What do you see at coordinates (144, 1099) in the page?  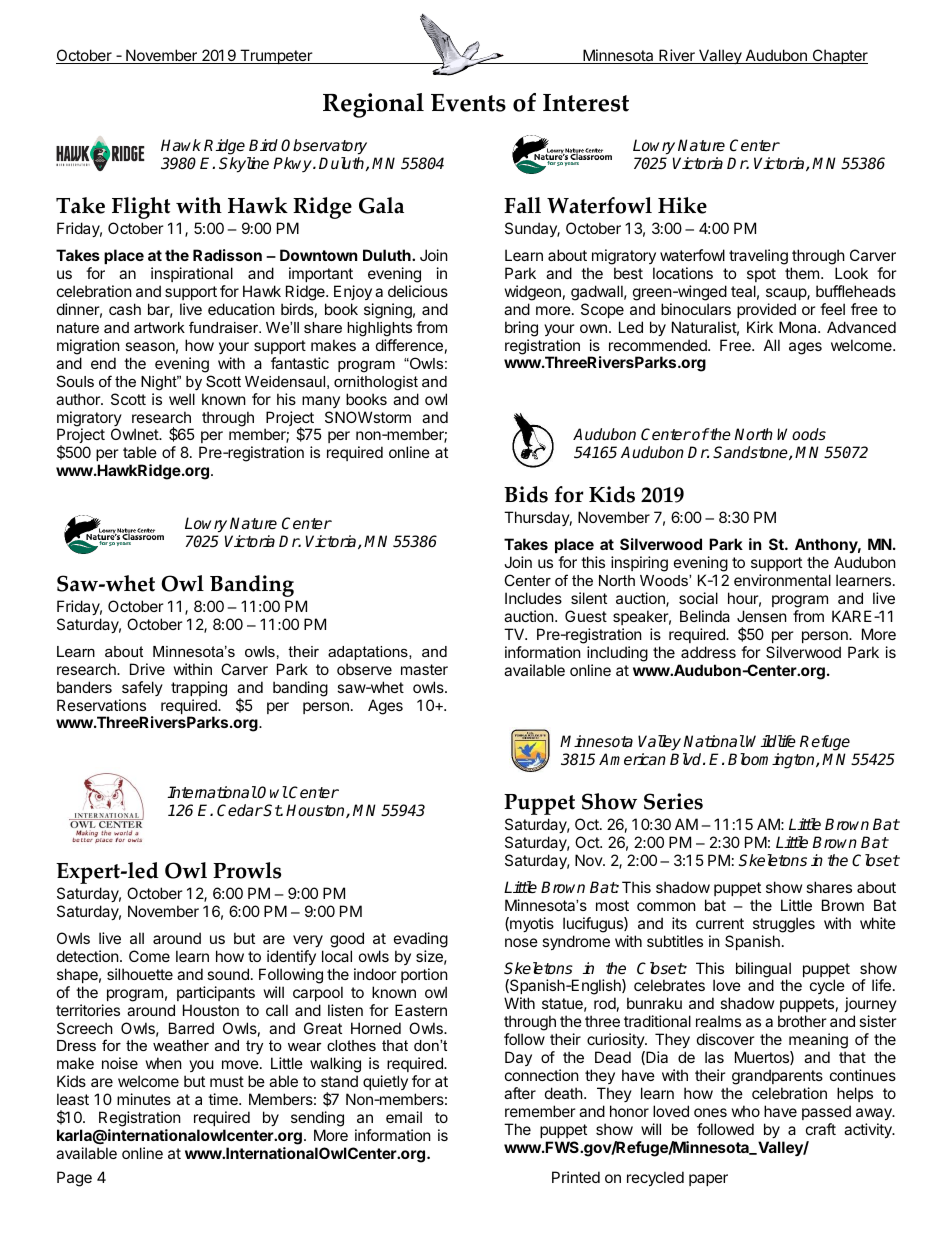 I see `minutes` at bounding box center [144, 1099].
